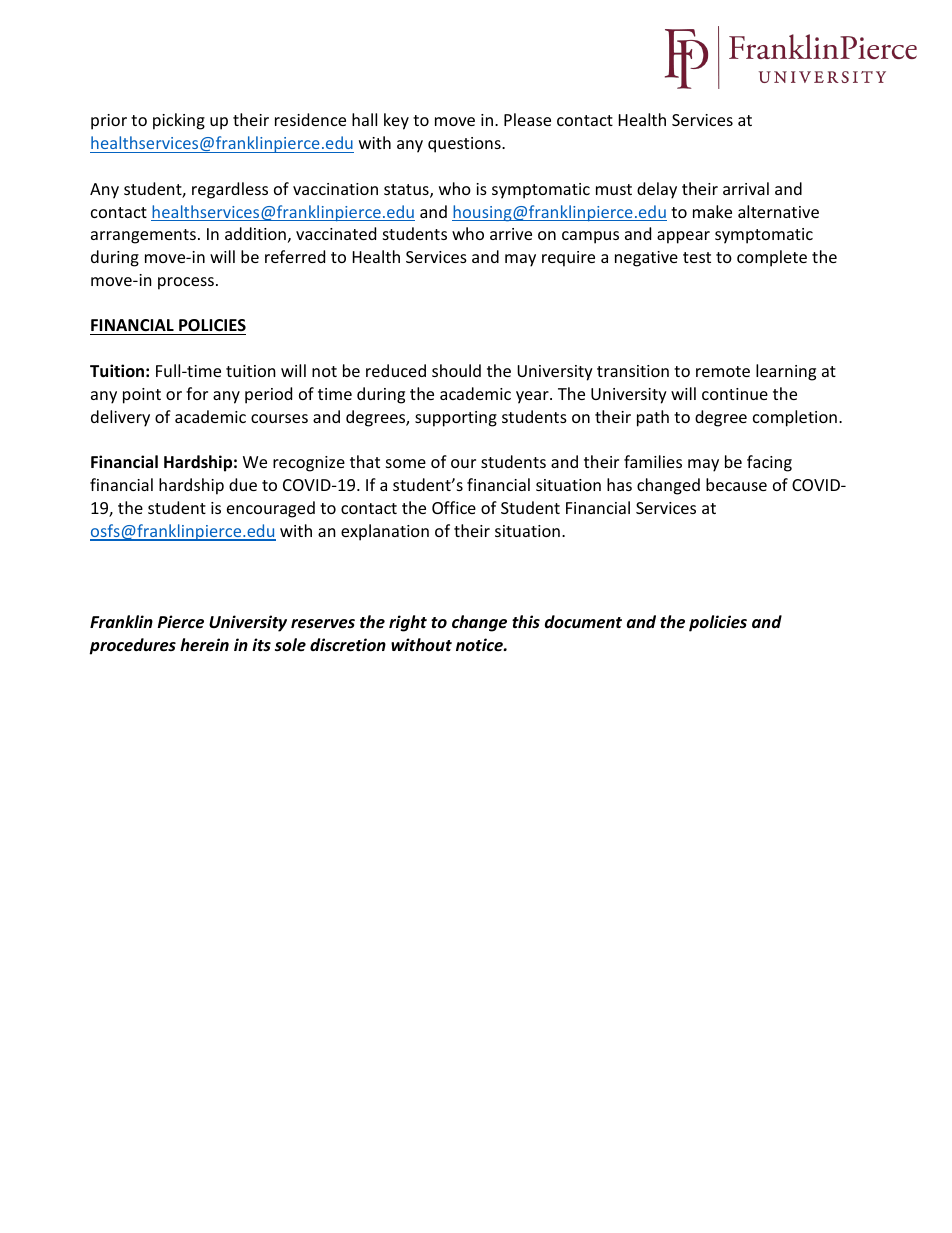 The height and width of the page is (1233, 952). What do you see at coordinates (186, 283) in the page?
I see `process` at bounding box center [186, 283].
